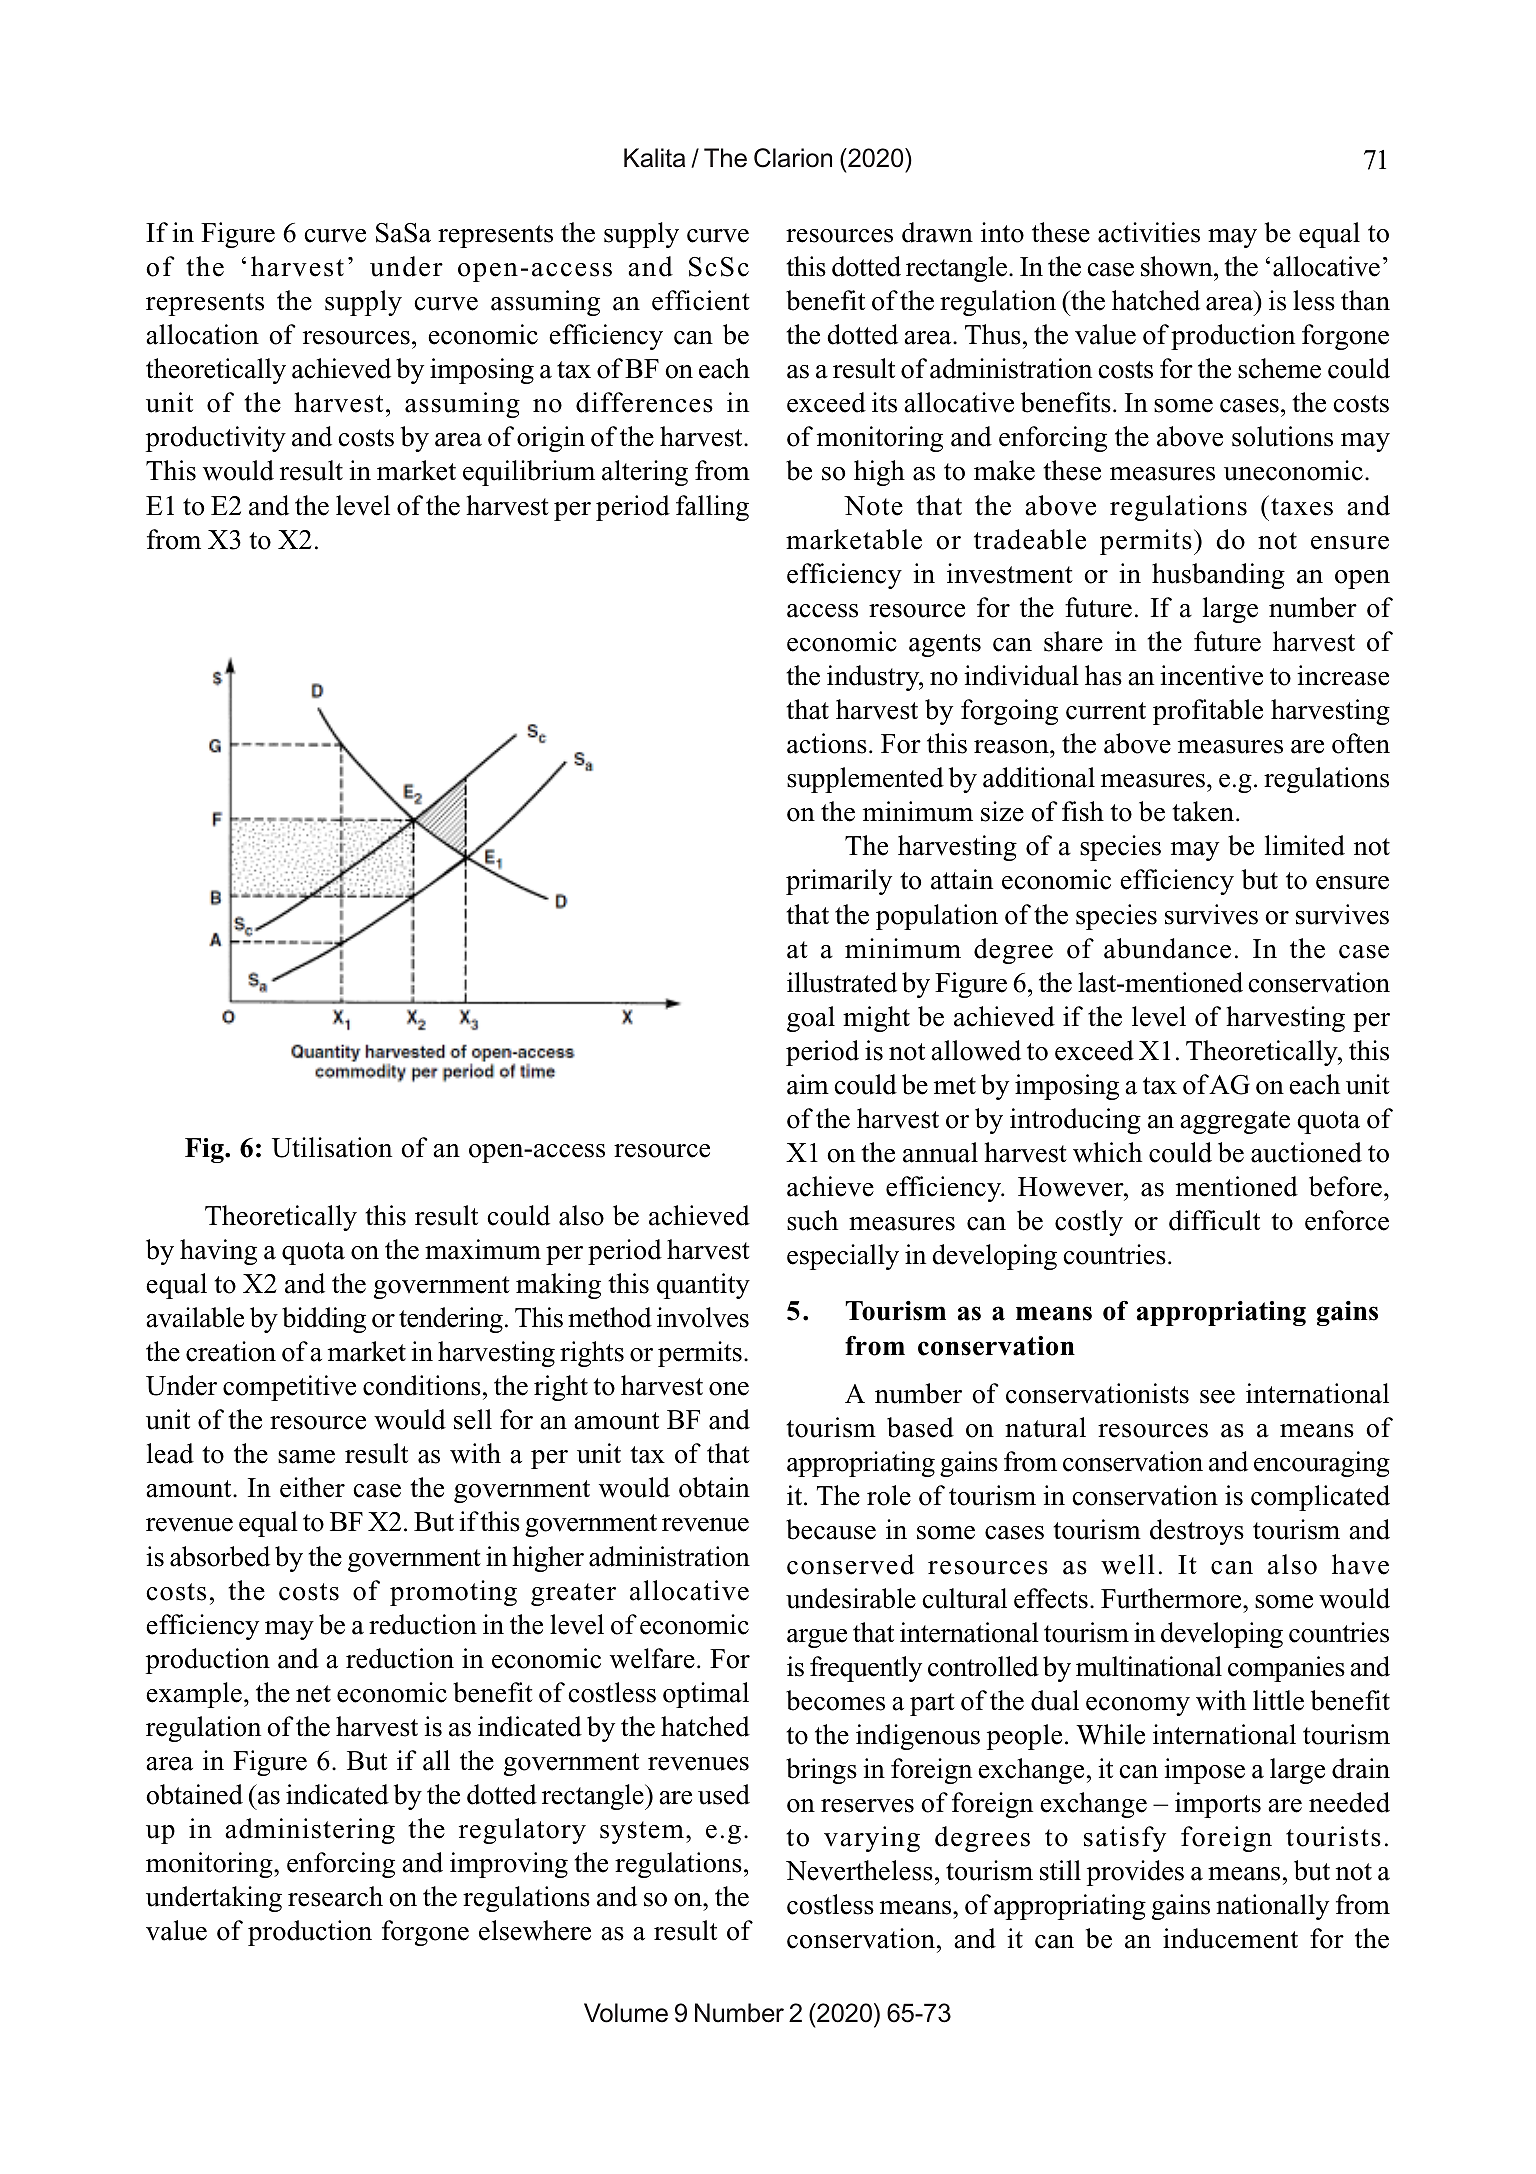 Image resolution: width=1536 pixels, height=2174 pixels. What do you see at coordinates (332, 1147) in the screenshot?
I see `Utilisation` at bounding box center [332, 1147].
